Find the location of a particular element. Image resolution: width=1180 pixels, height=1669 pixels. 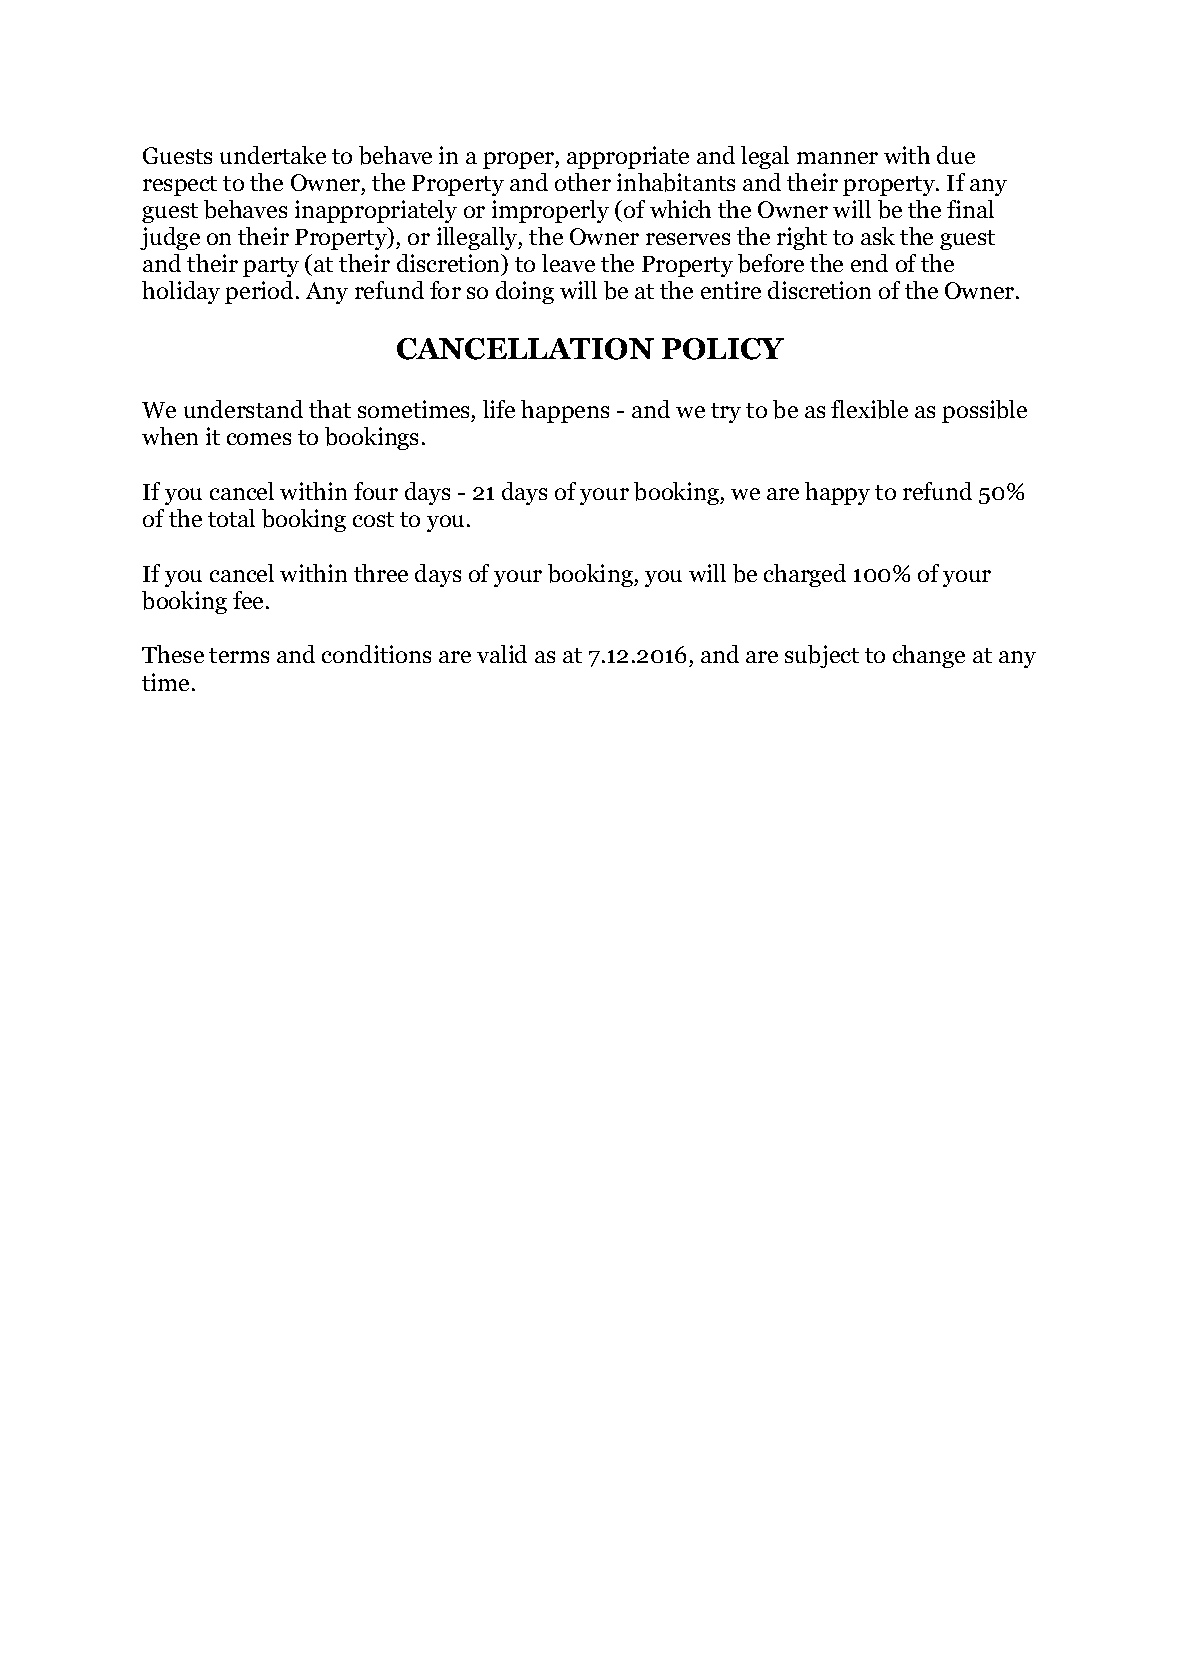

happens is located at coordinates (565, 411).
